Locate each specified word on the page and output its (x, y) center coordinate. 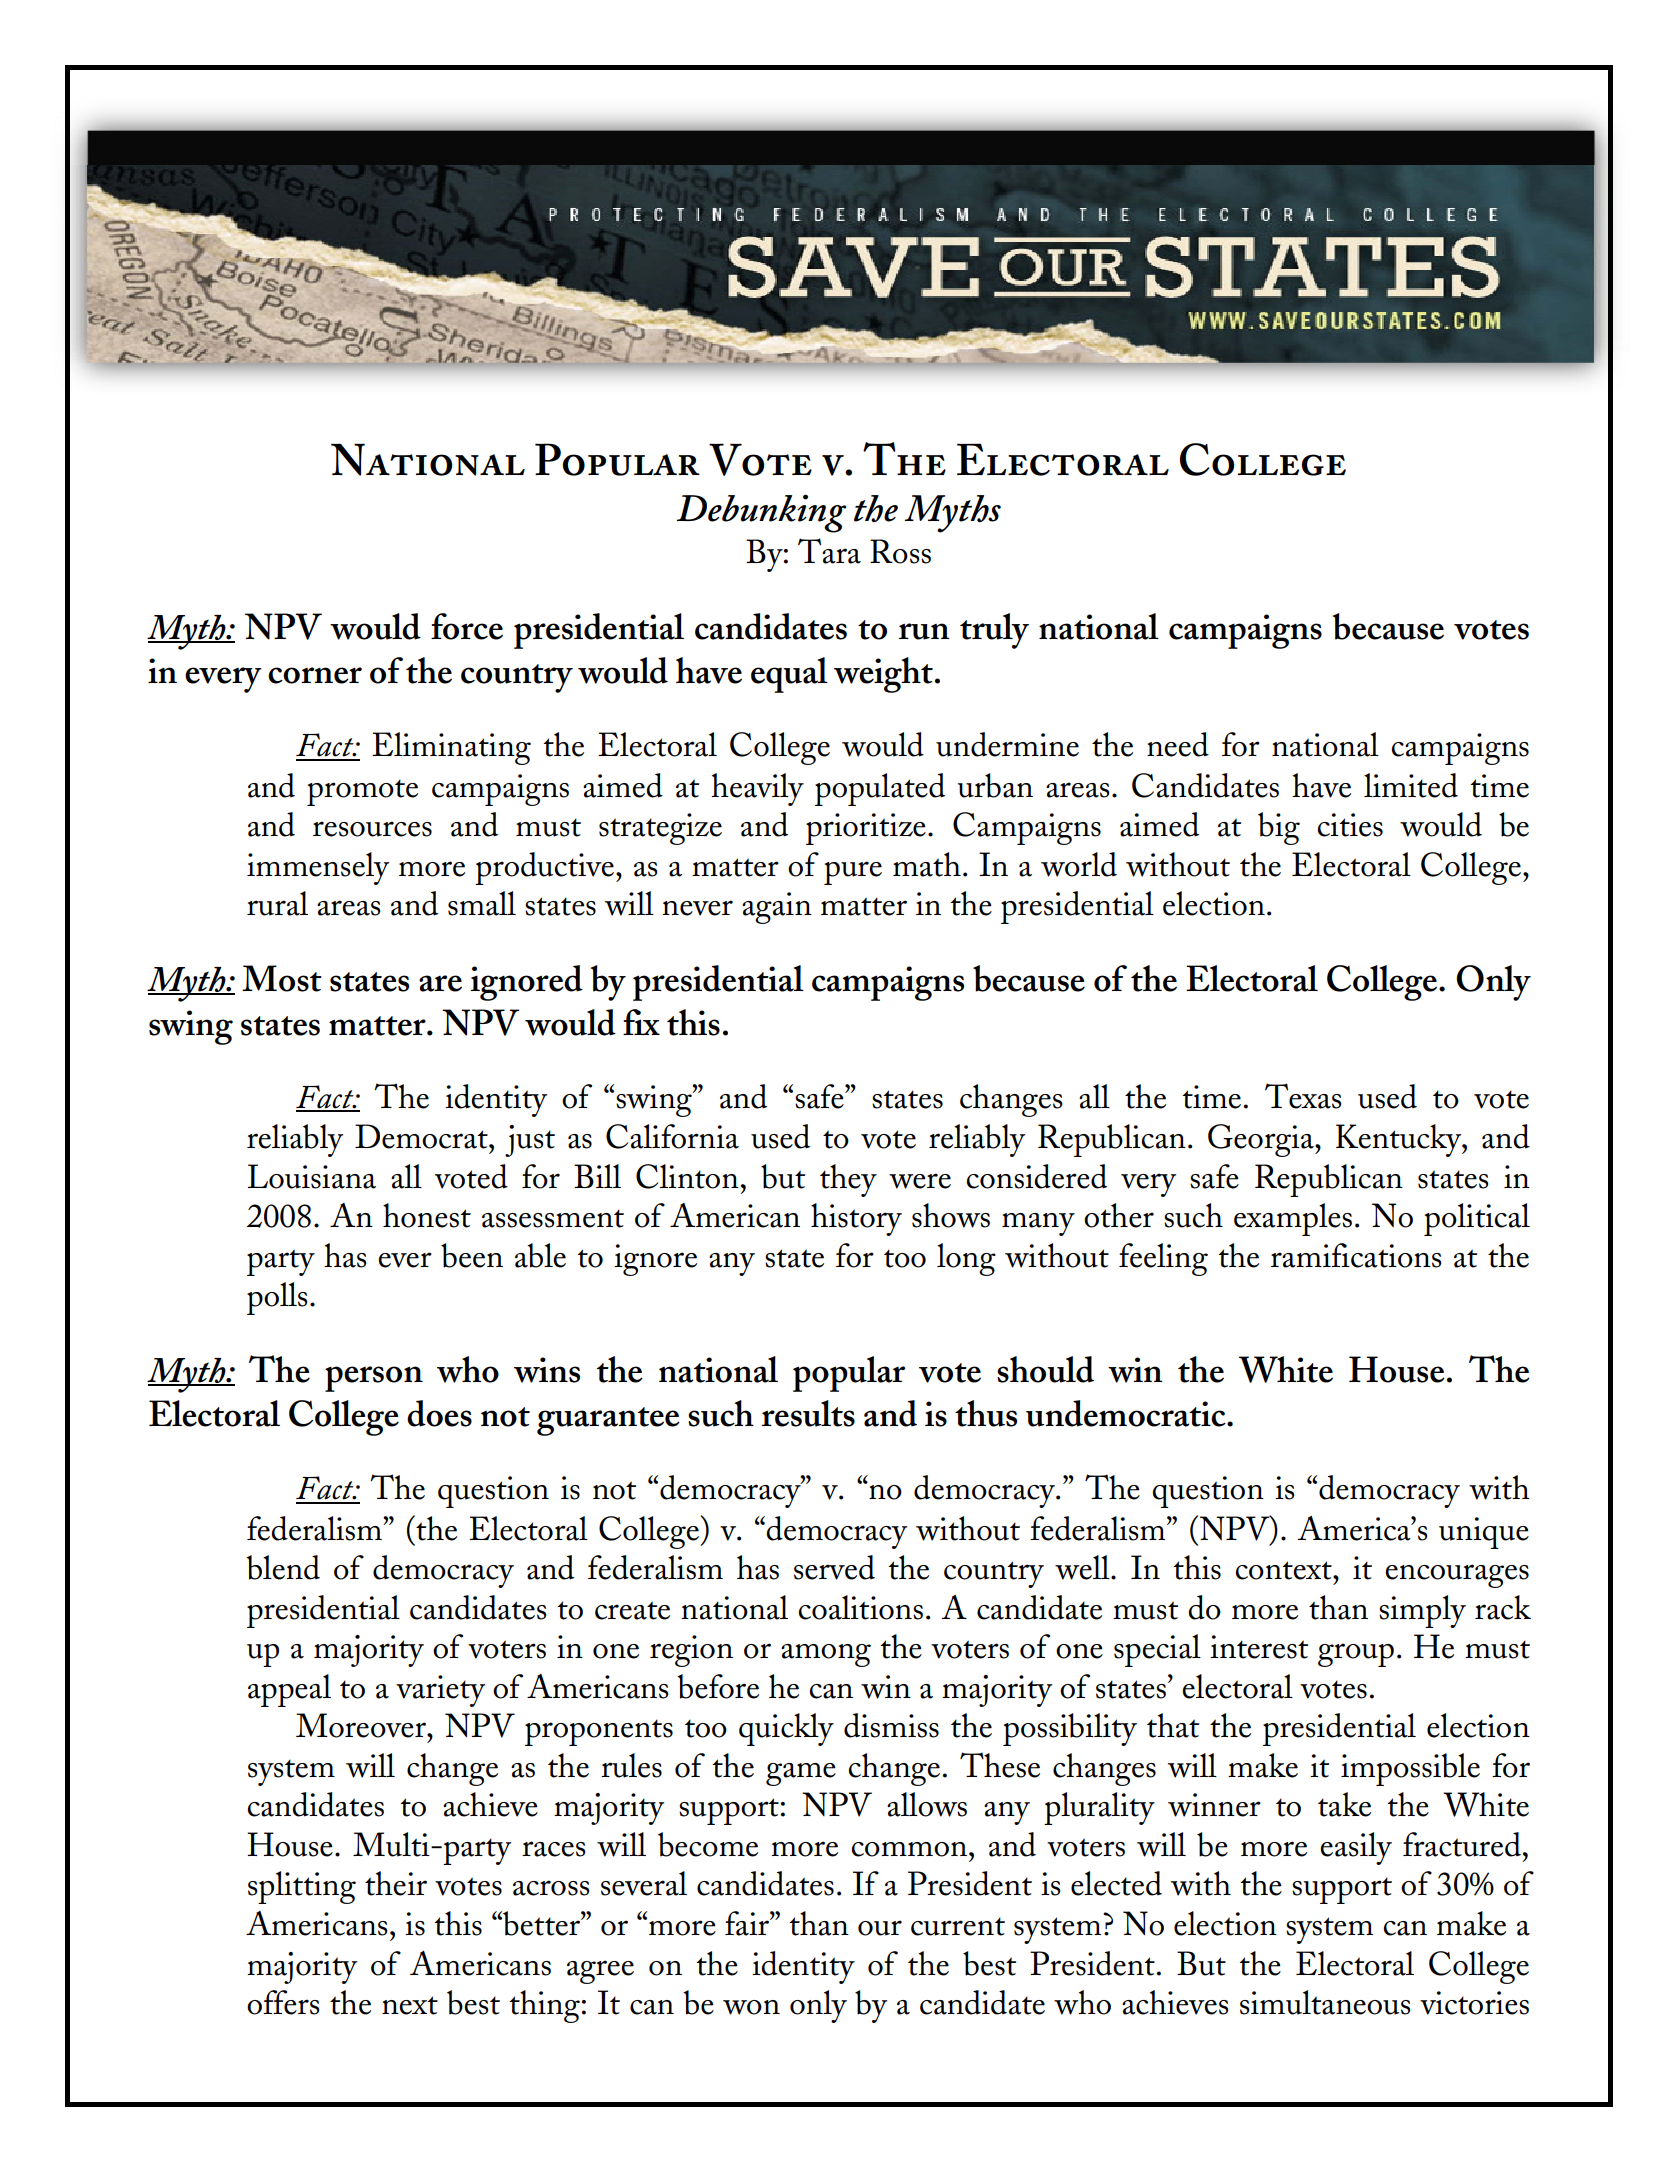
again (777, 908)
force (467, 626)
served (834, 1567)
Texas (1303, 1096)
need (1178, 744)
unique (1484, 1533)
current (958, 1926)
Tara (829, 551)
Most (282, 978)
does (439, 1413)
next (410, 2005)
